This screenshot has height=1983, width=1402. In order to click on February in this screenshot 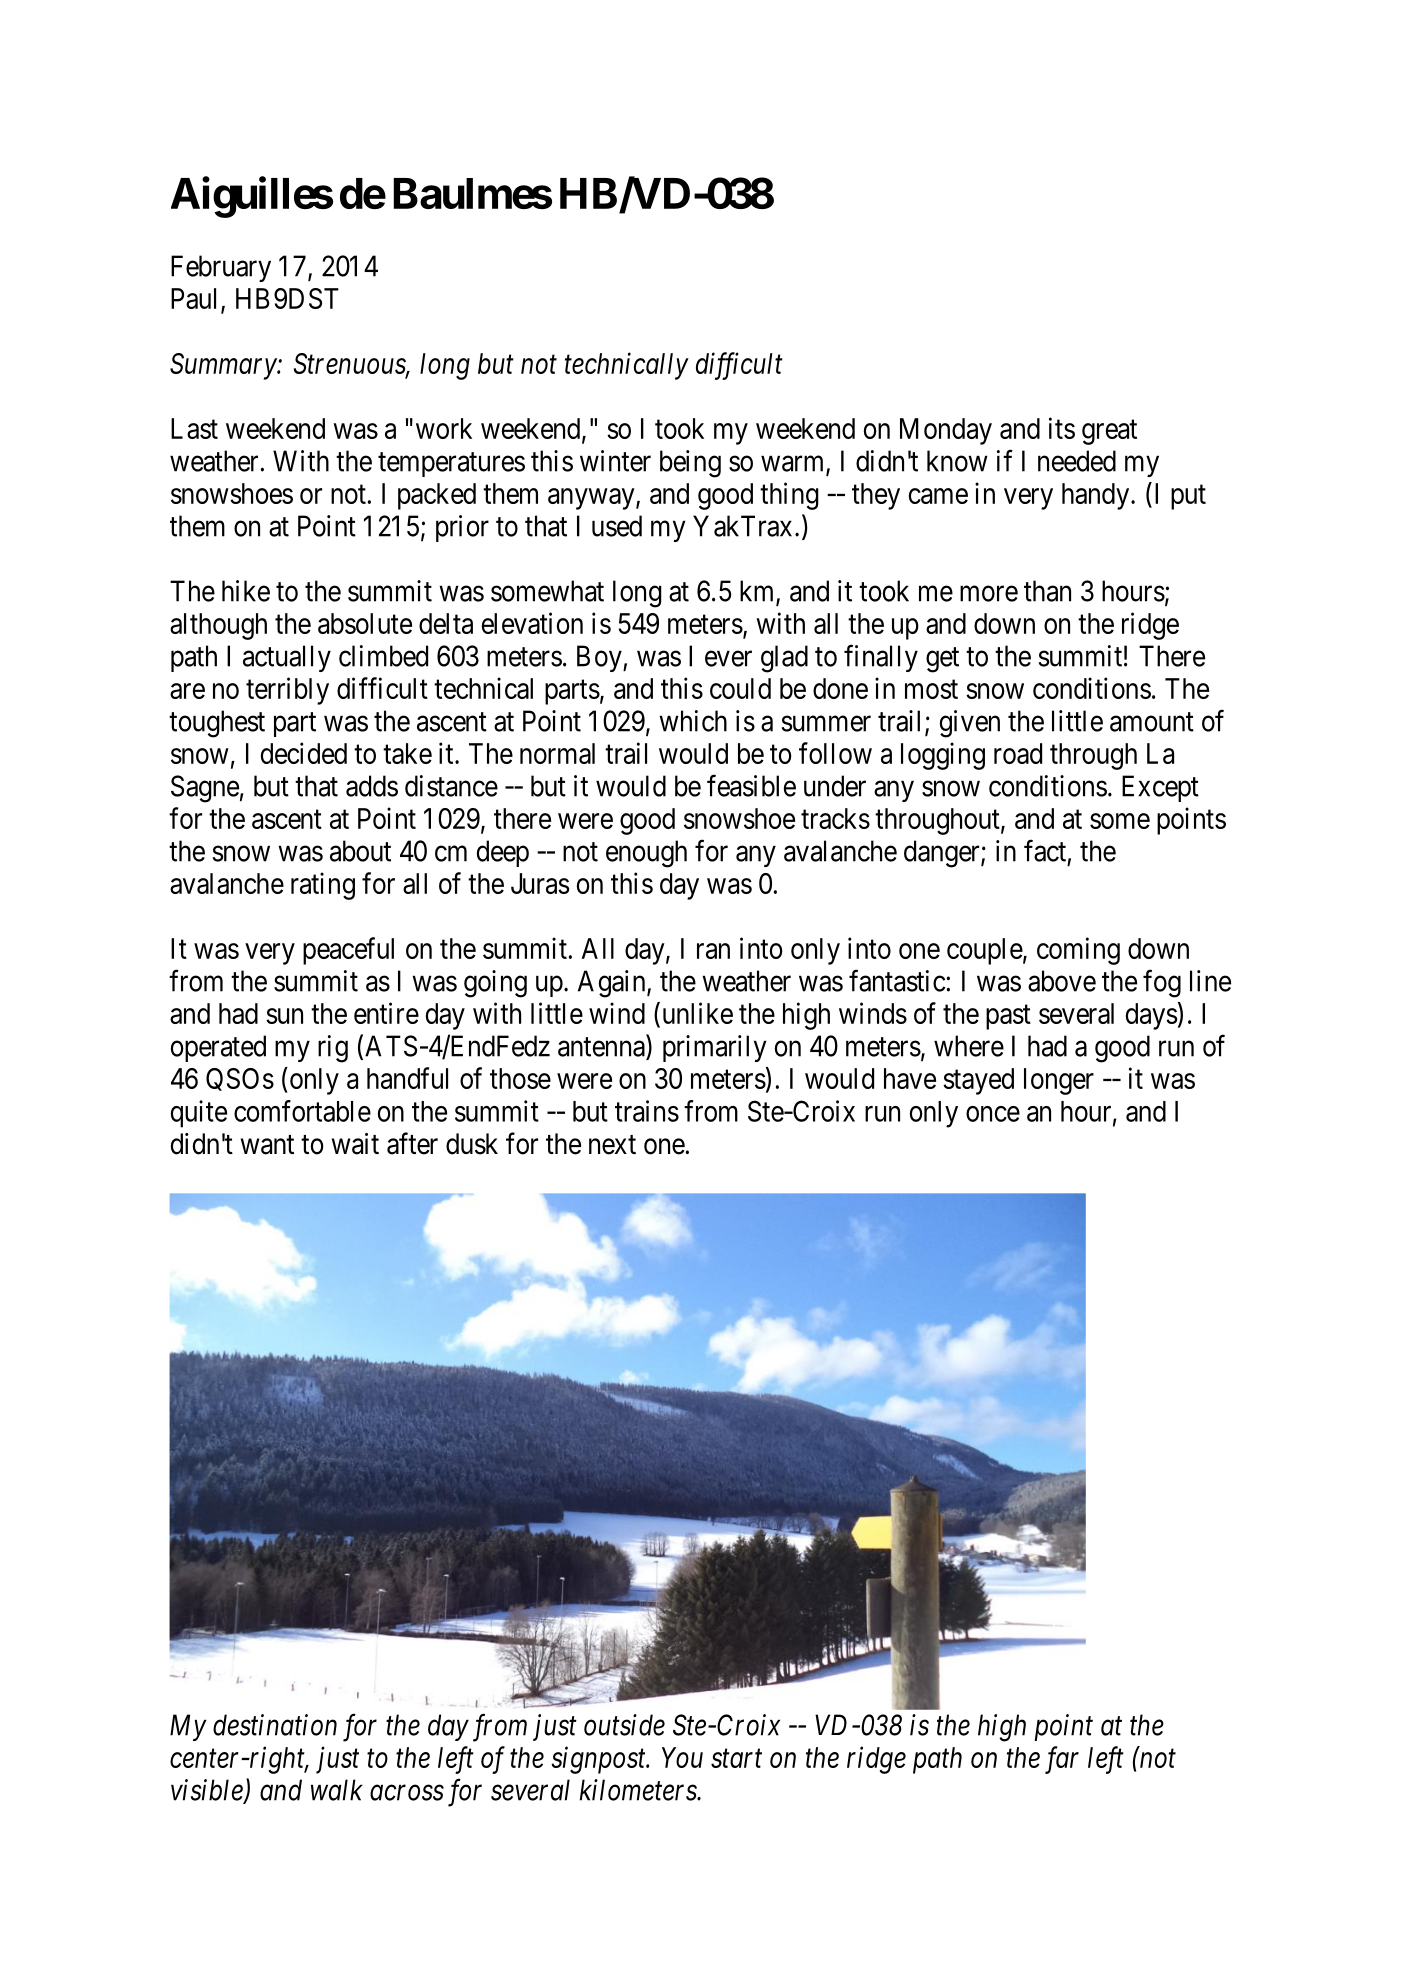, I will do `click(221, 268)`.
